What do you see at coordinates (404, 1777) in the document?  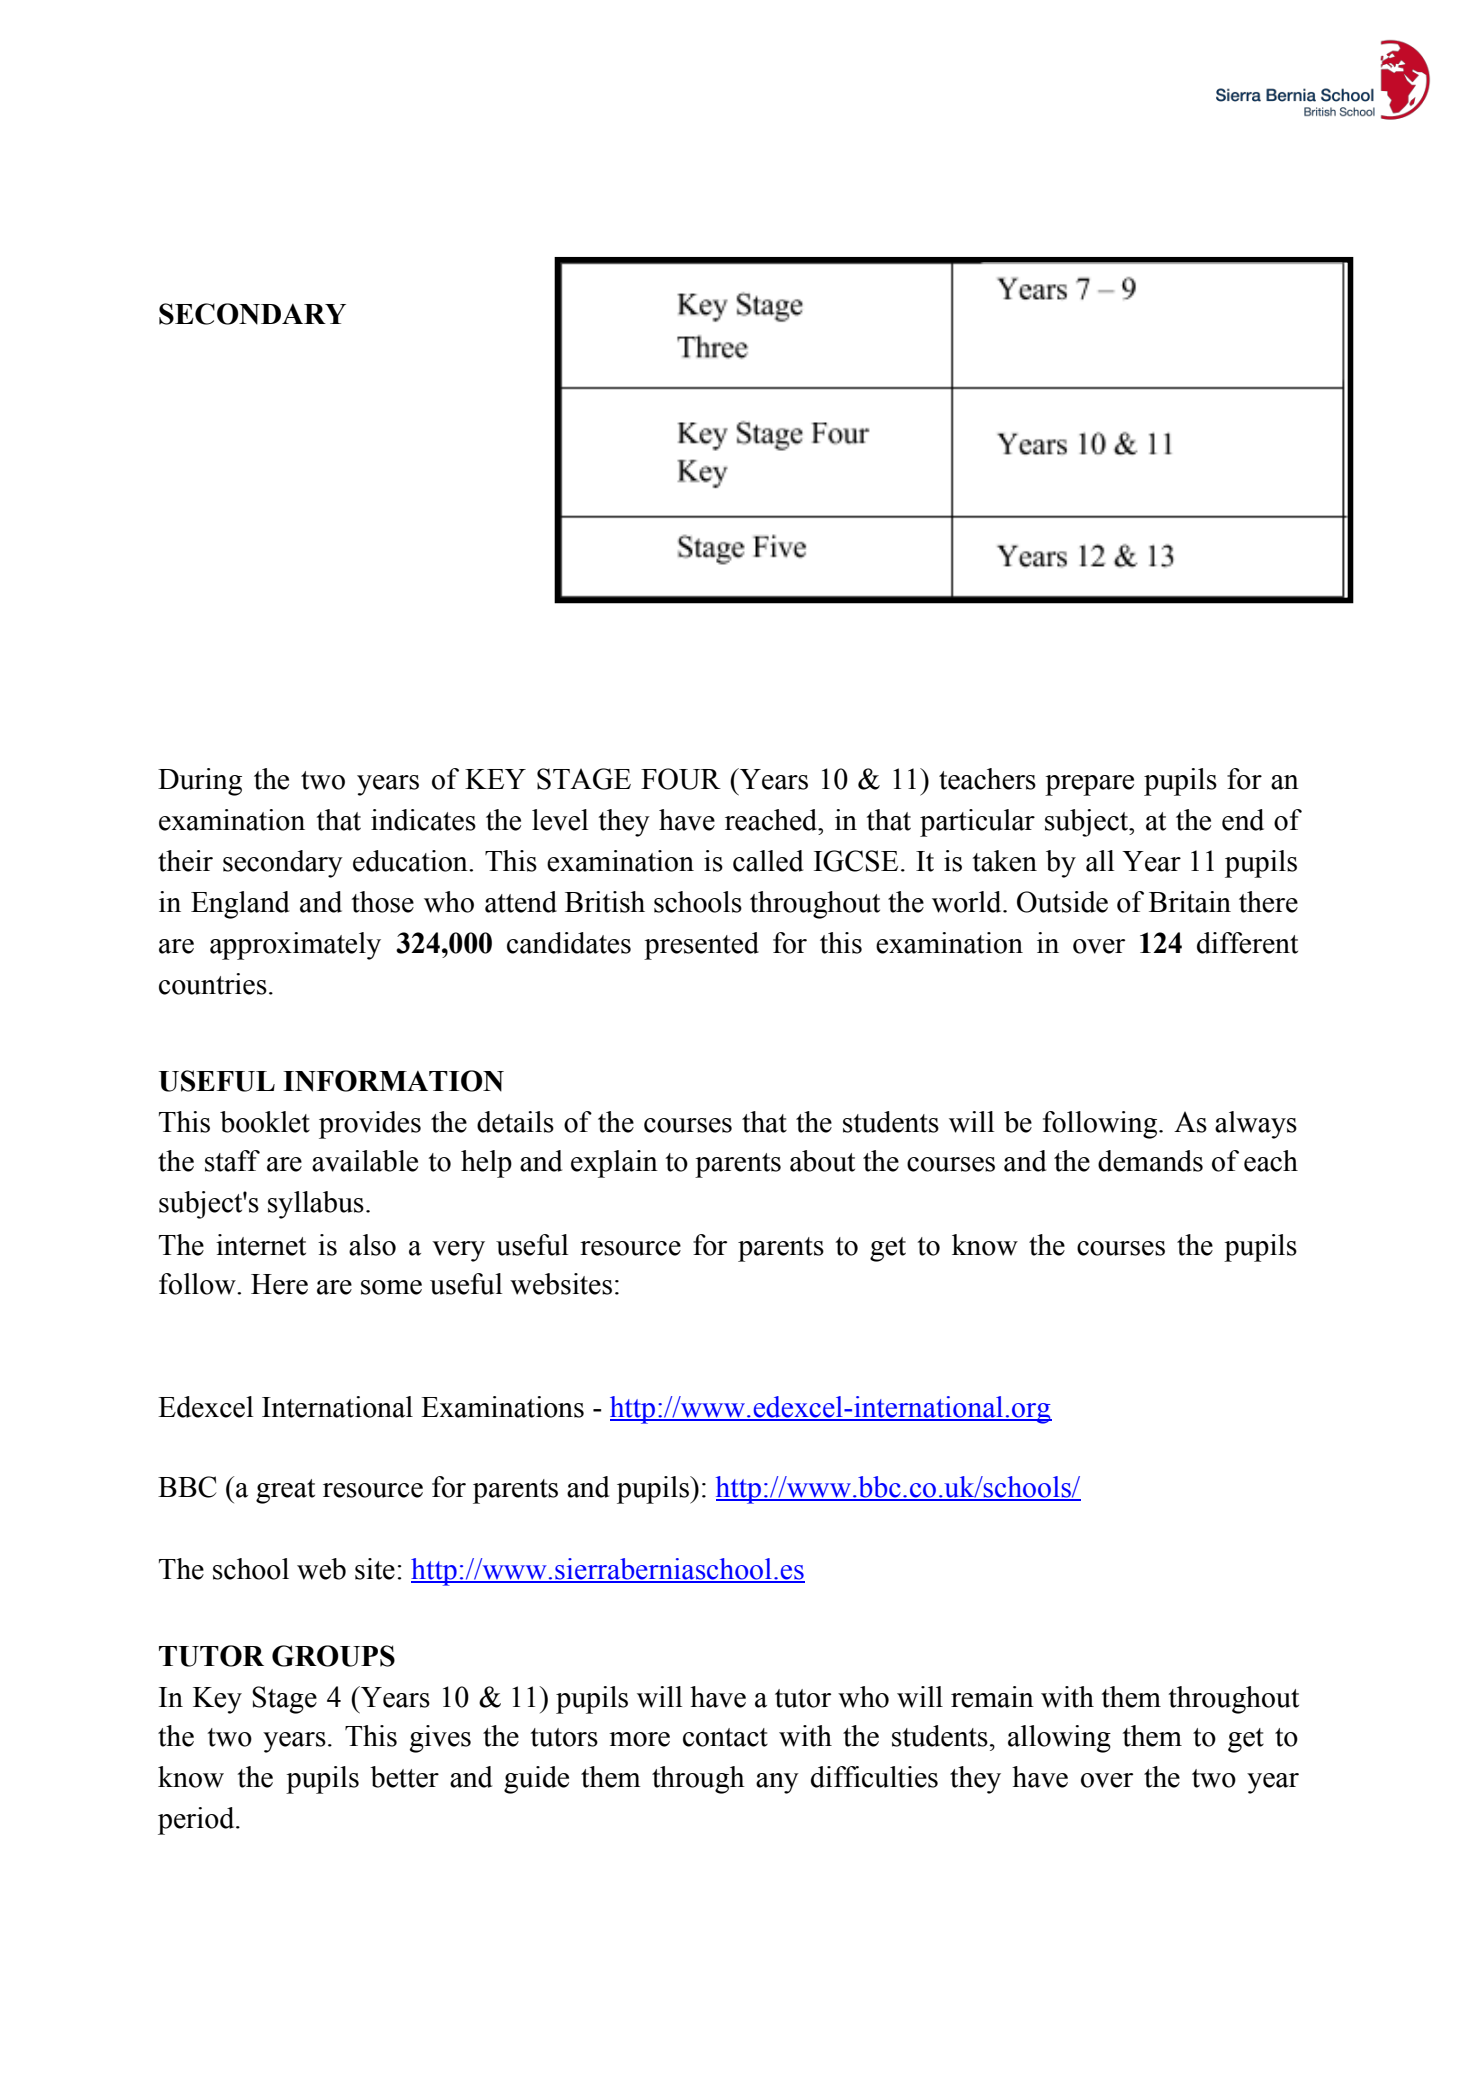 I see `better` at bounding box center [404, 1777].
